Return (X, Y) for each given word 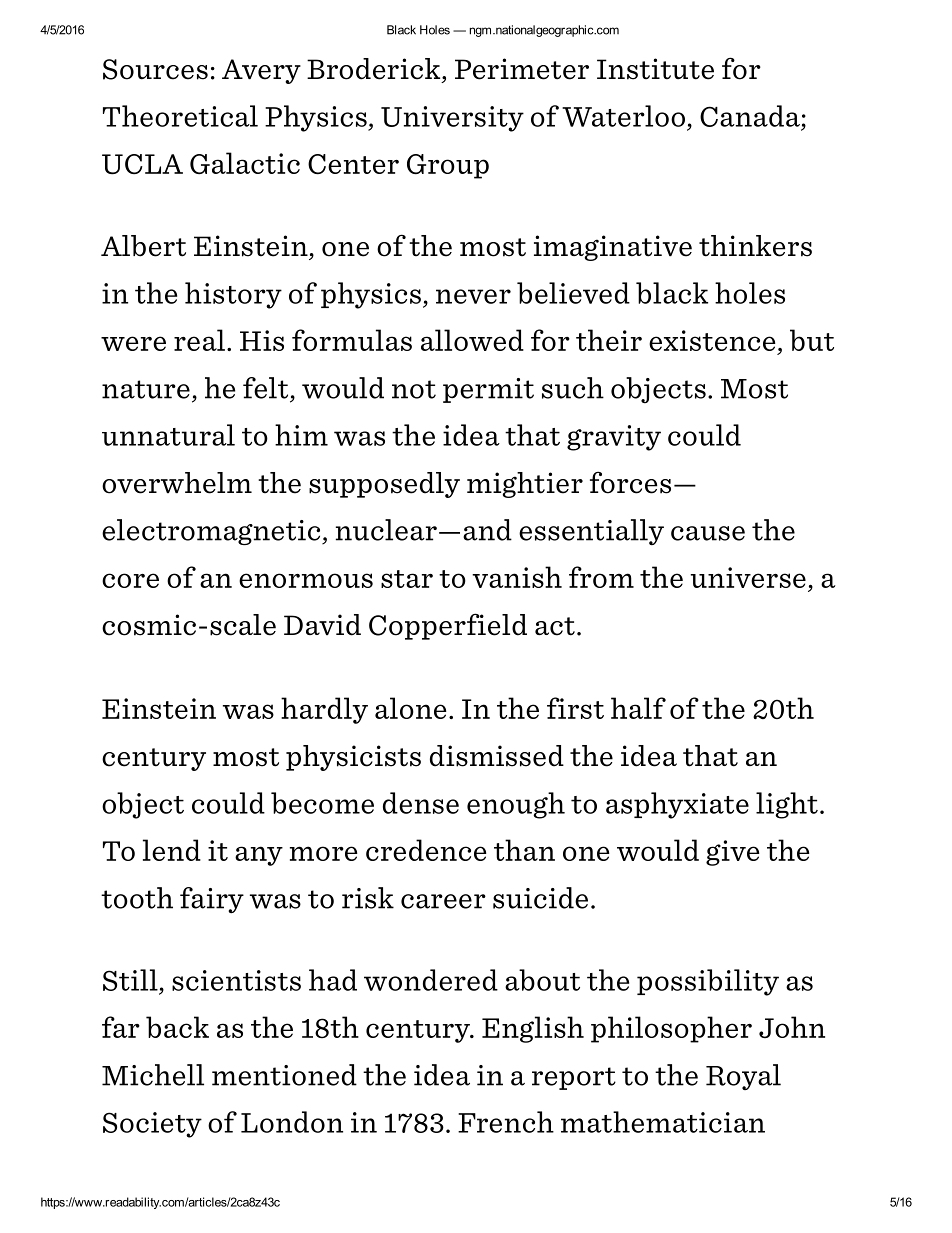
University (452, 119)
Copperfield (448, 626)
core (130, 580)
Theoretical (180, 116)
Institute (655, 69)
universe (748, 577)
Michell (153, 1075)
